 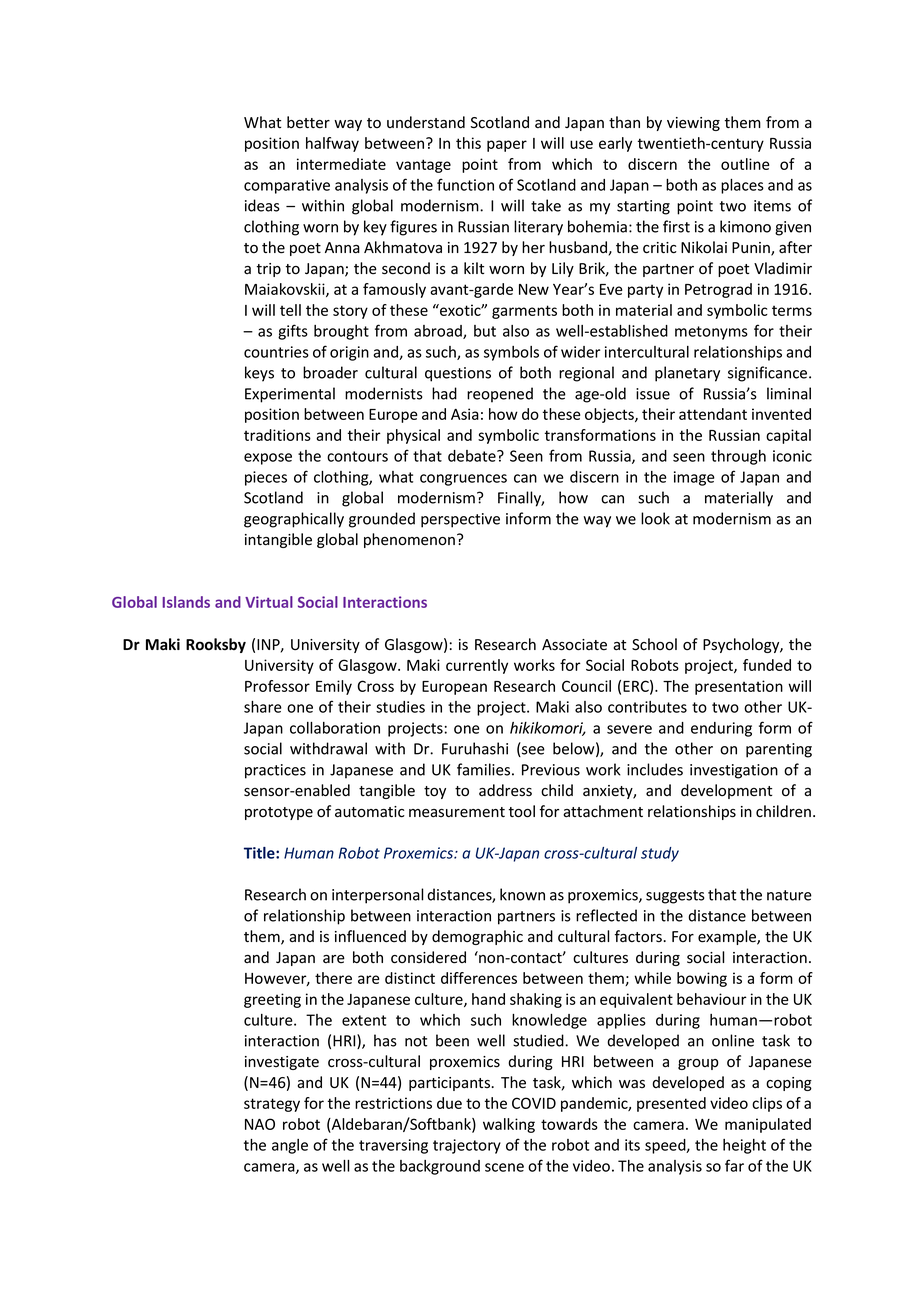 What do you see at coordinates (279, 813) in the document?
I see `prototype` at bounding box center [279, 813].
